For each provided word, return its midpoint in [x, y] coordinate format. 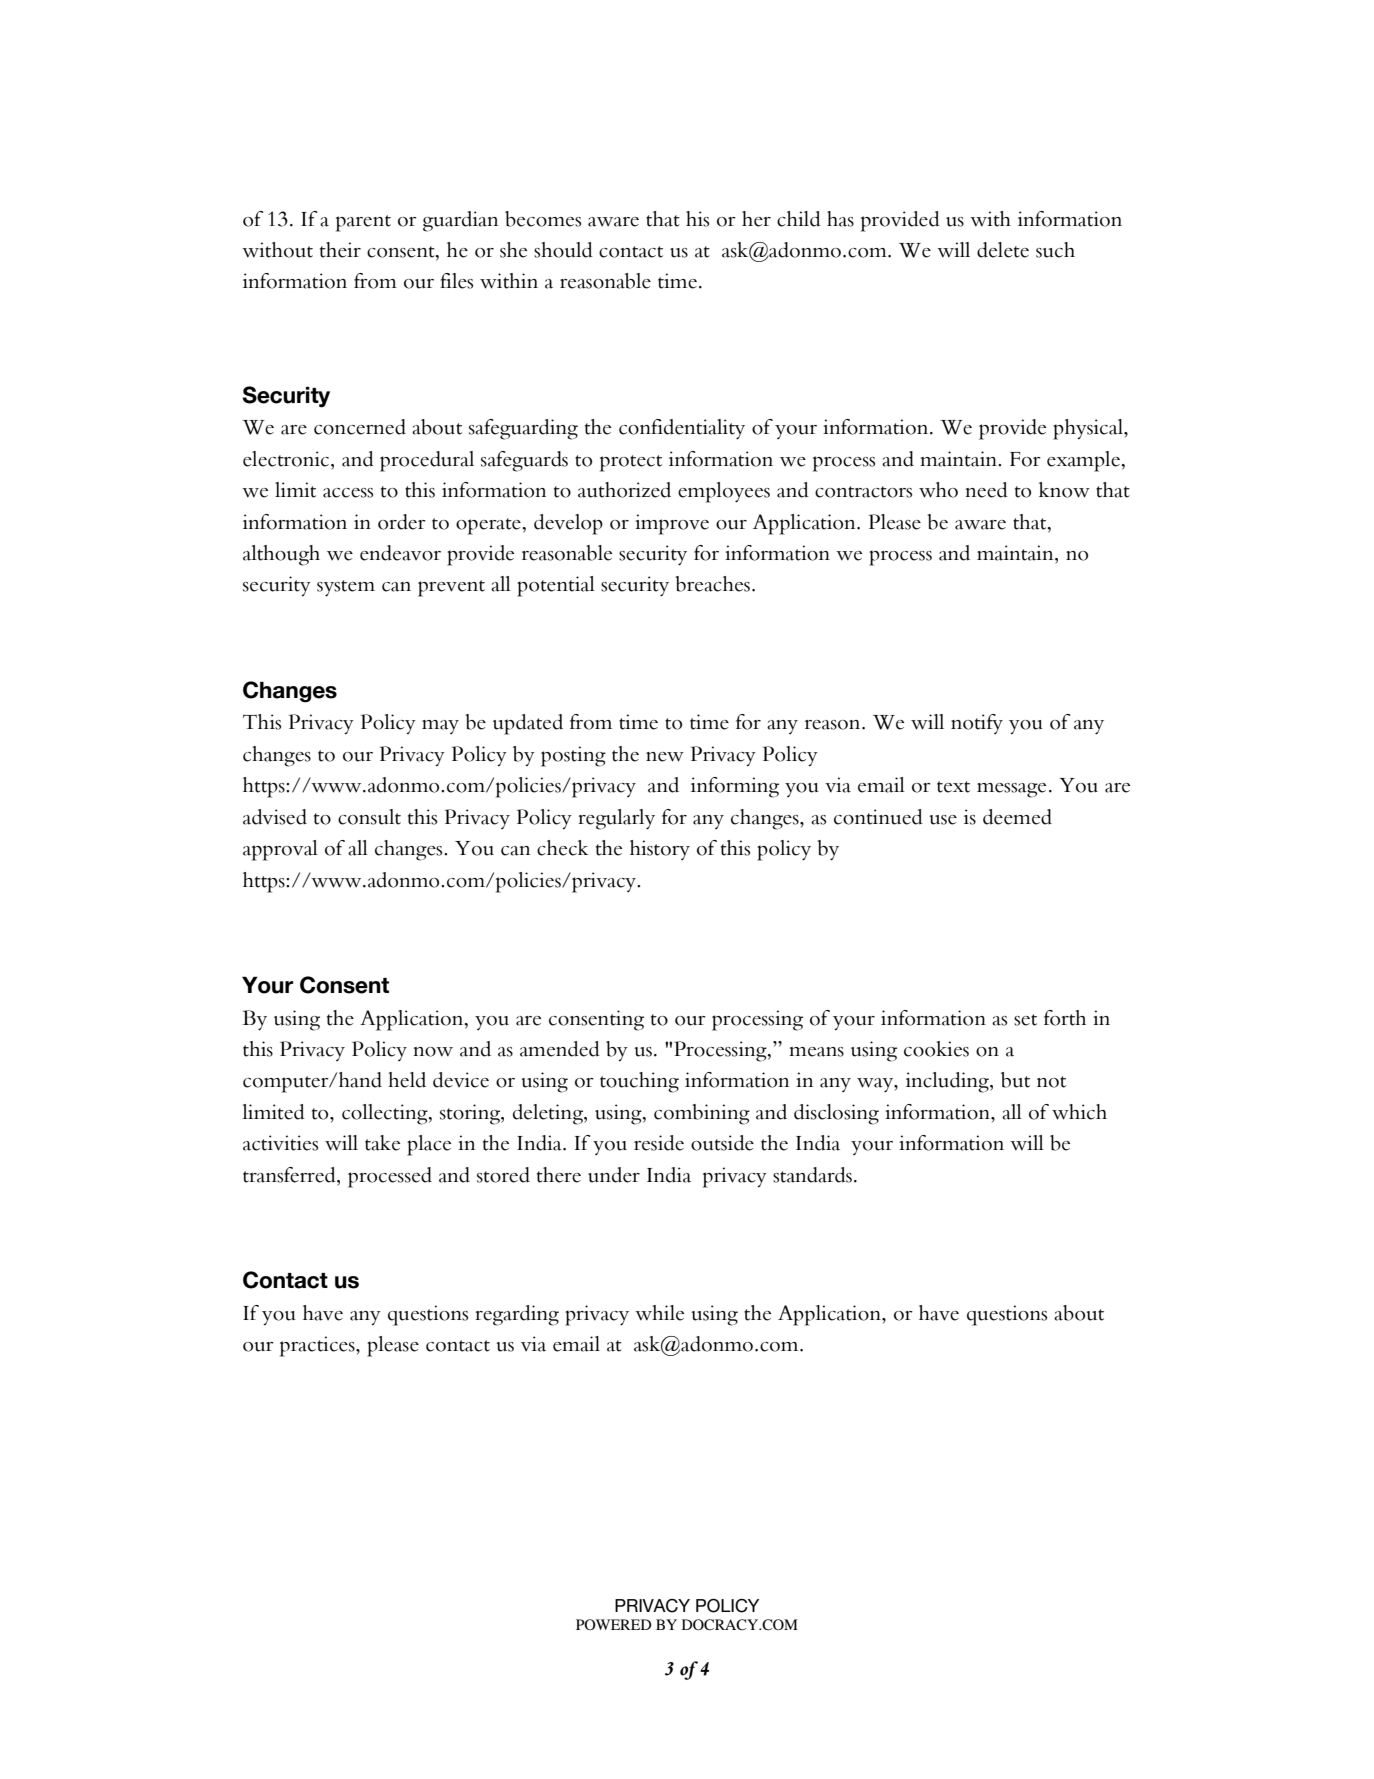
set [1025, 1020]
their [340, 250]
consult [369, 817]
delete [1003, 250]
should [563, 250]
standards [812, 1175]
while [659, 1313]
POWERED [614, 1624]
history [660, 850]
